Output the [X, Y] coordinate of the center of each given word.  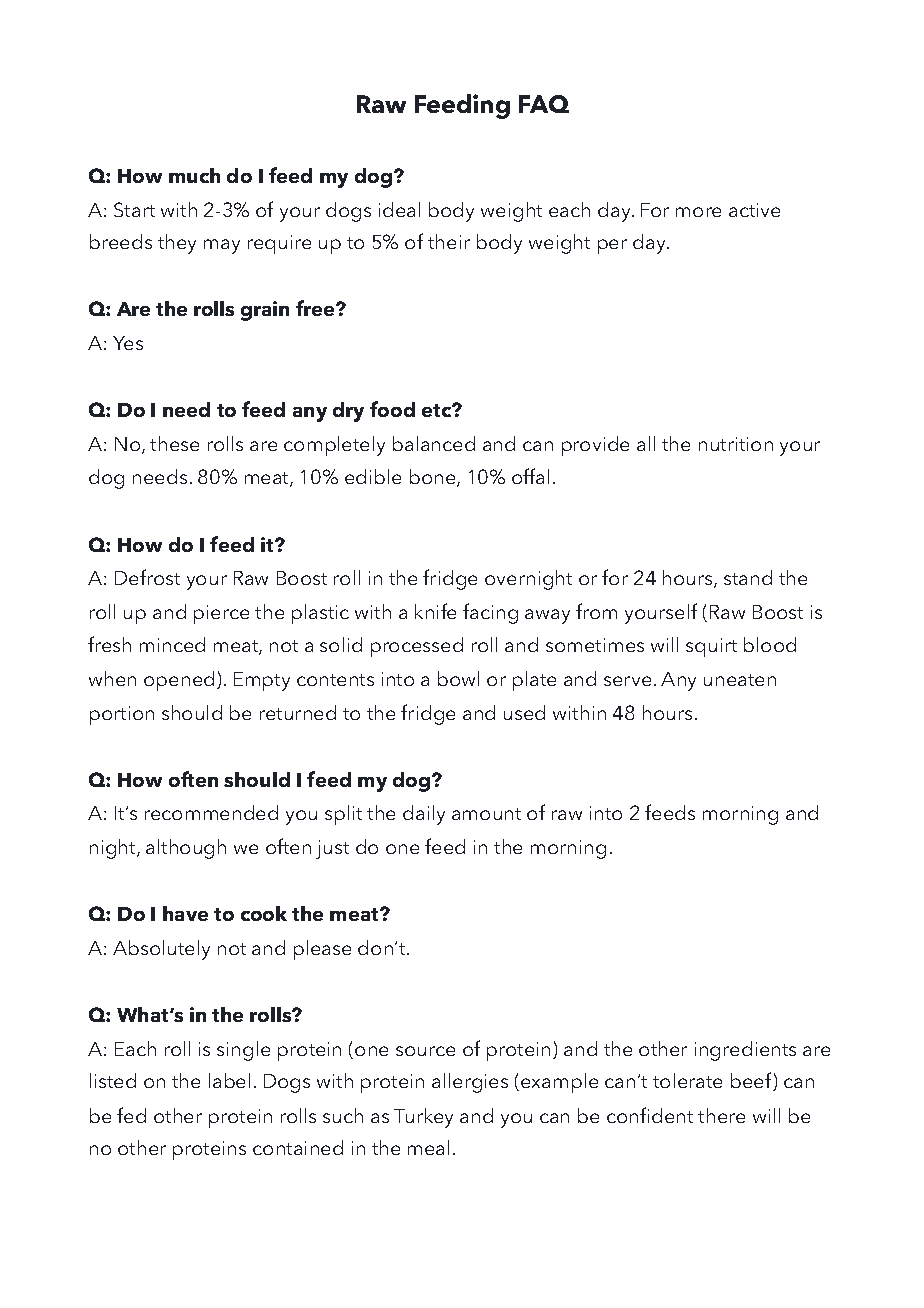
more [698, 212]
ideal [399, 209]
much [194, 175]
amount [486, 814]
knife [435, 611]
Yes [128, 343]
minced [172, 644]
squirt [711, 647]
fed [131, 1115]
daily [424, 815]
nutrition [736, 444]
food [392, 409]
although [186, 849]
